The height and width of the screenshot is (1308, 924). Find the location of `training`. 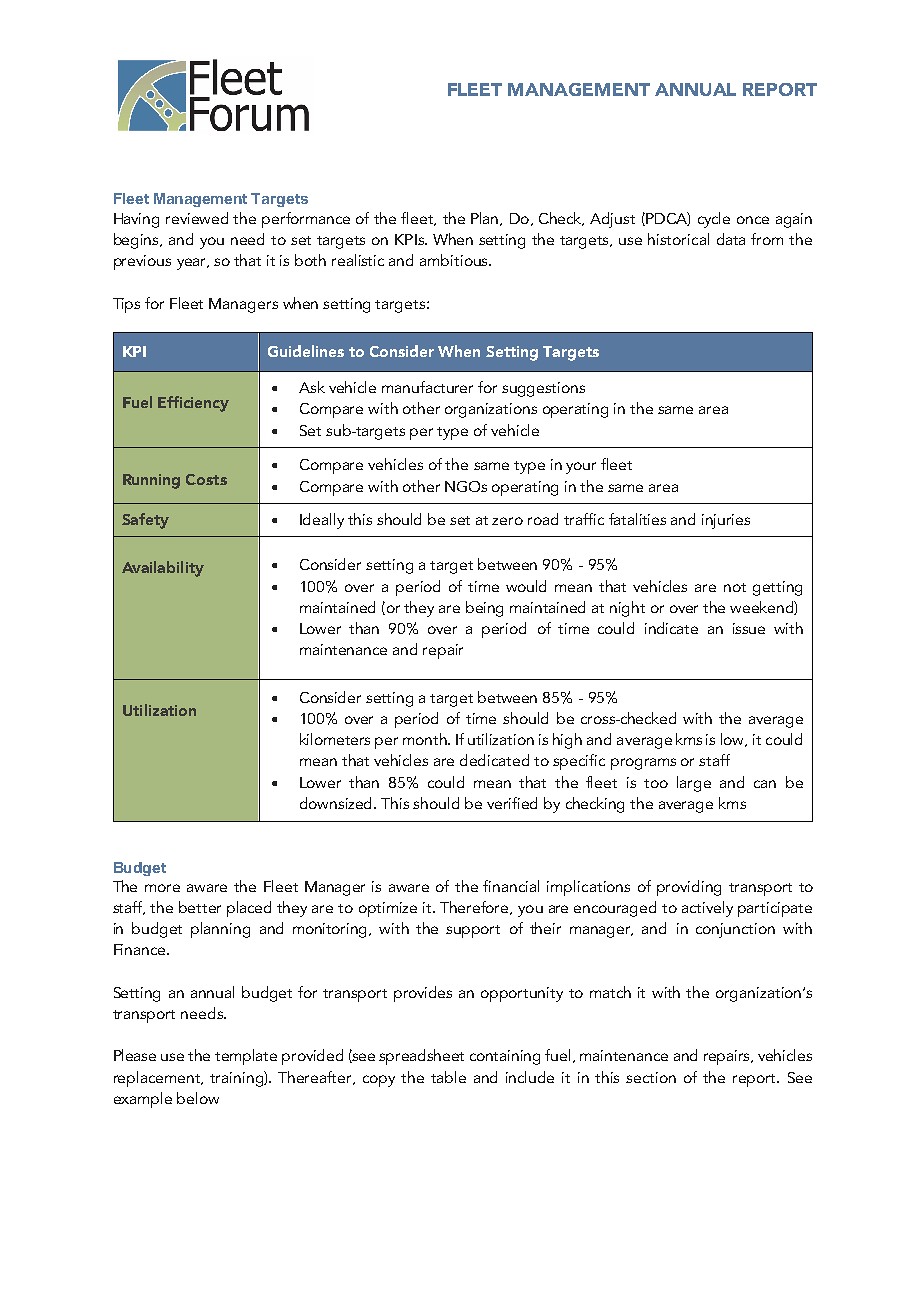

training is located at coordinates (237, 1079).
